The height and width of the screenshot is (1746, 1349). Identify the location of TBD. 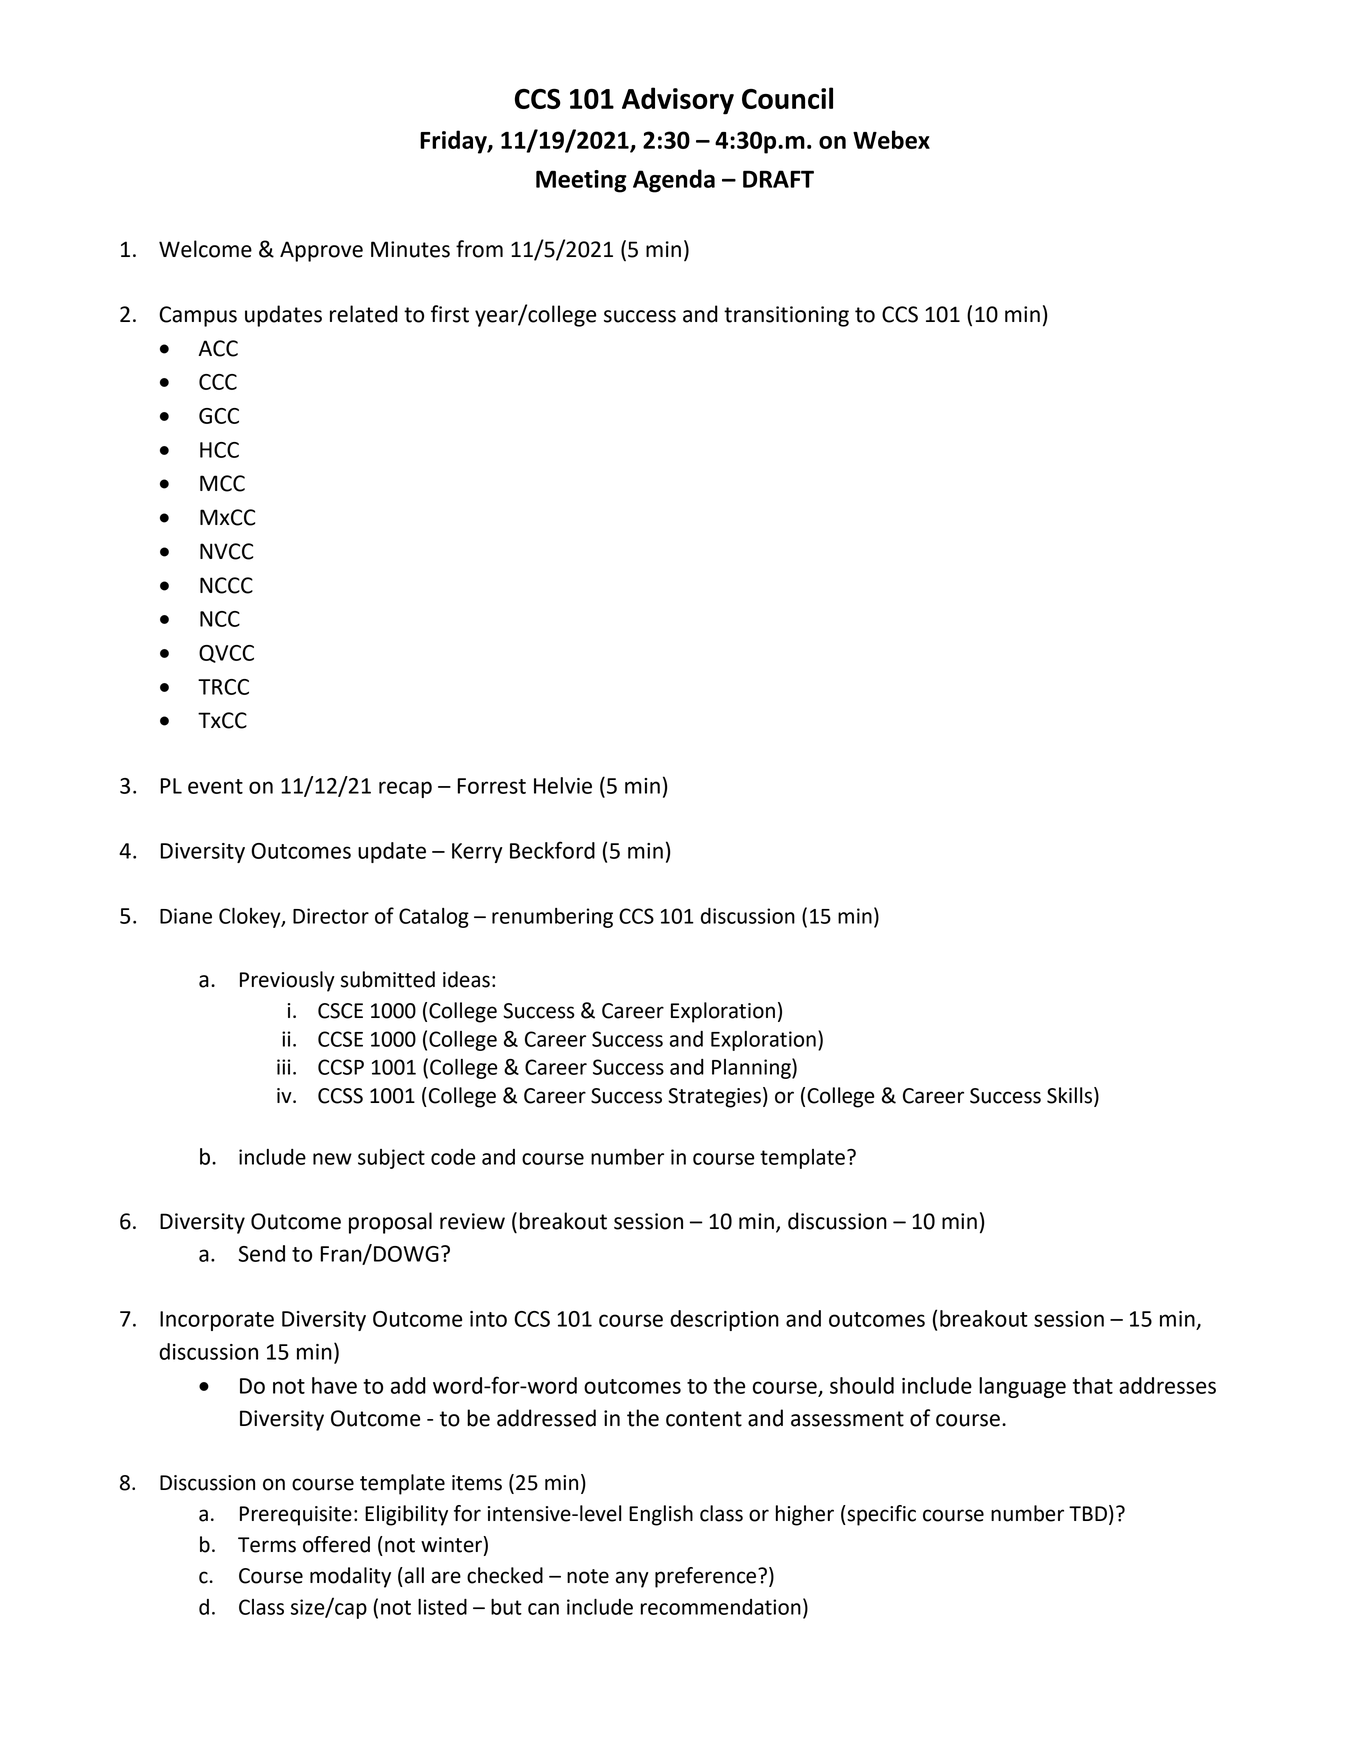
(1088, 1513).
